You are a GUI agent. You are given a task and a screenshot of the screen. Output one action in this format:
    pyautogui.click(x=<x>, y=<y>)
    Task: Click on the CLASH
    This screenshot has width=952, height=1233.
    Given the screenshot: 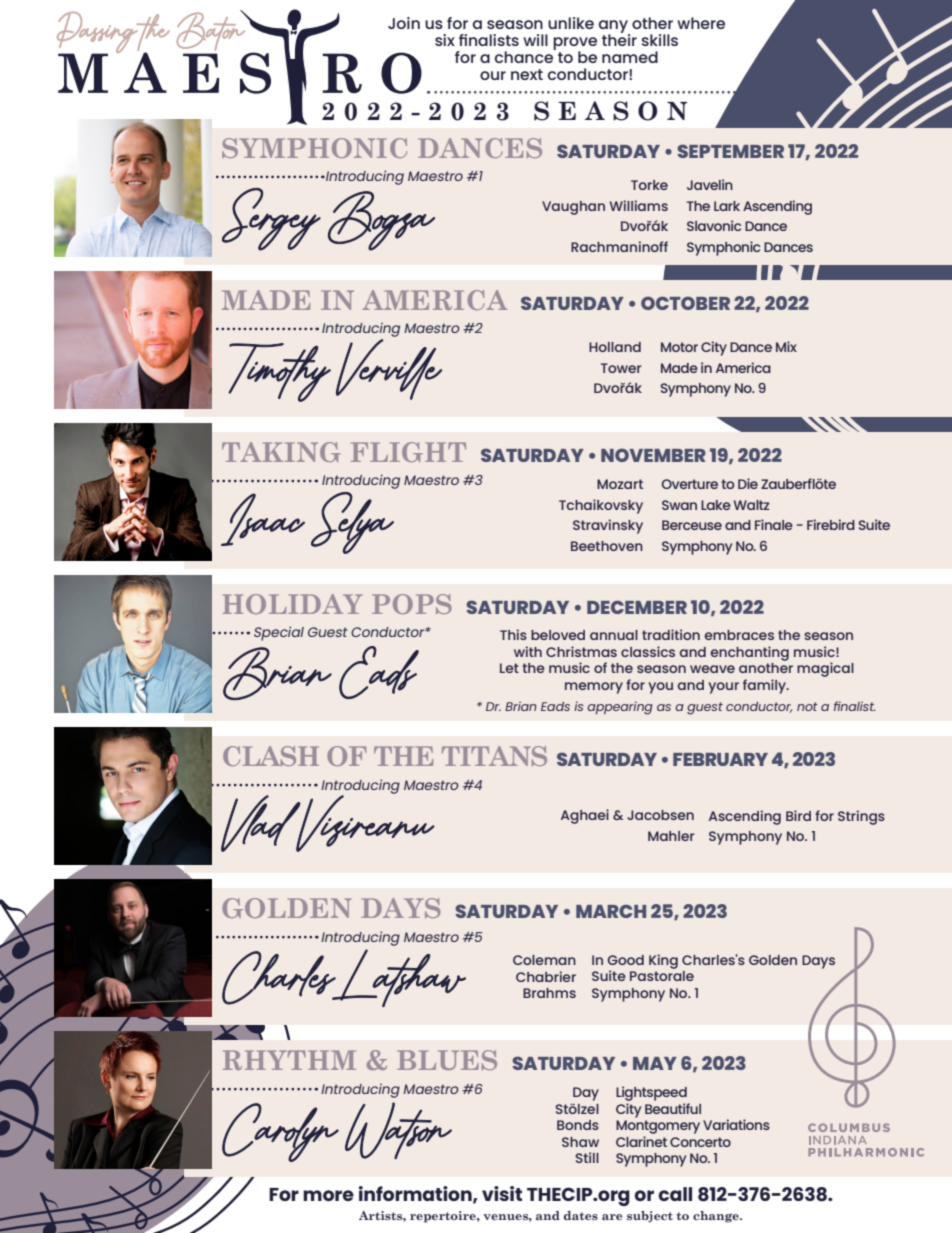 What is the action you would take?
    pyautogui.click(x=271, y=756)
